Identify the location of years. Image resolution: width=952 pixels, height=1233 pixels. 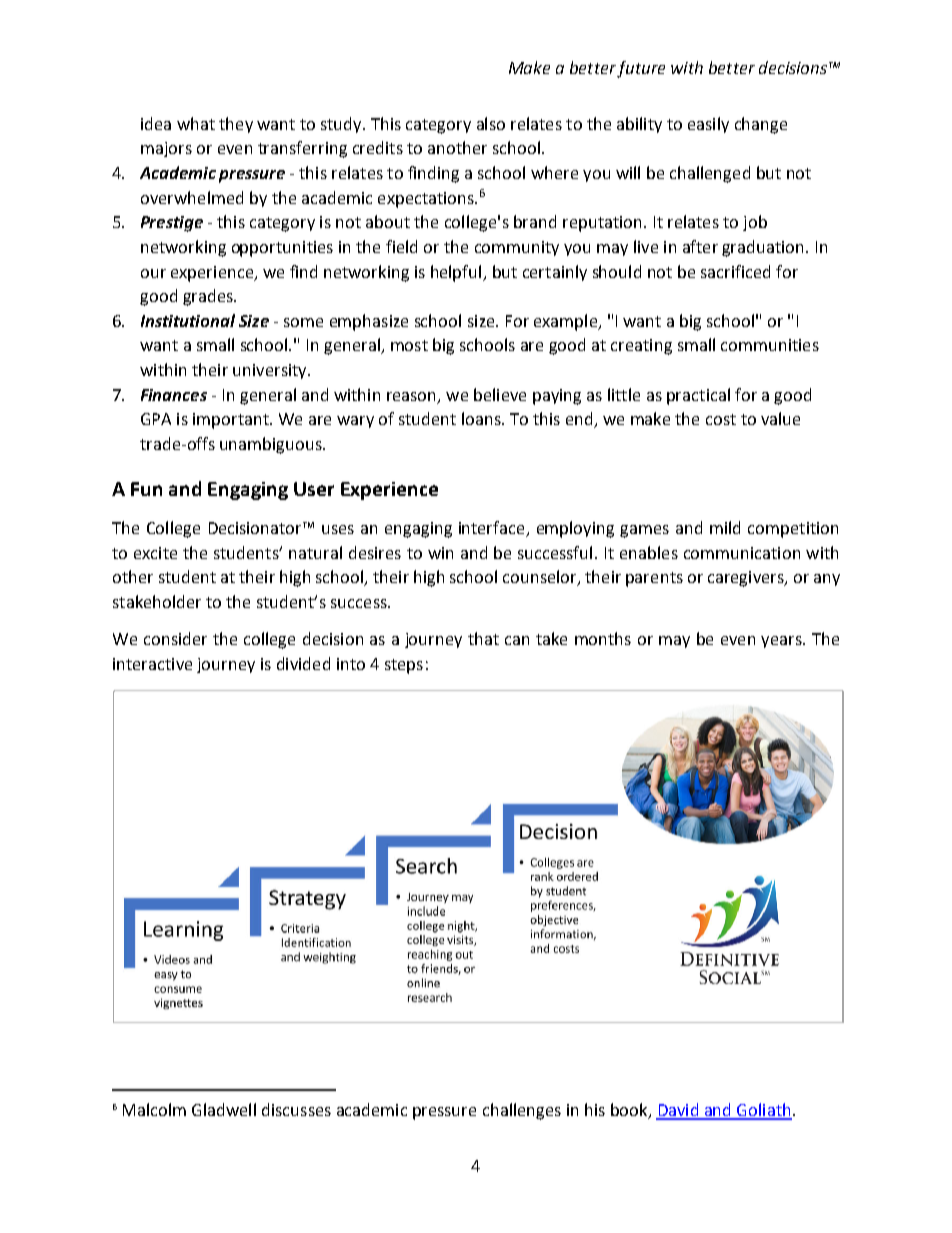
(782, 642).
